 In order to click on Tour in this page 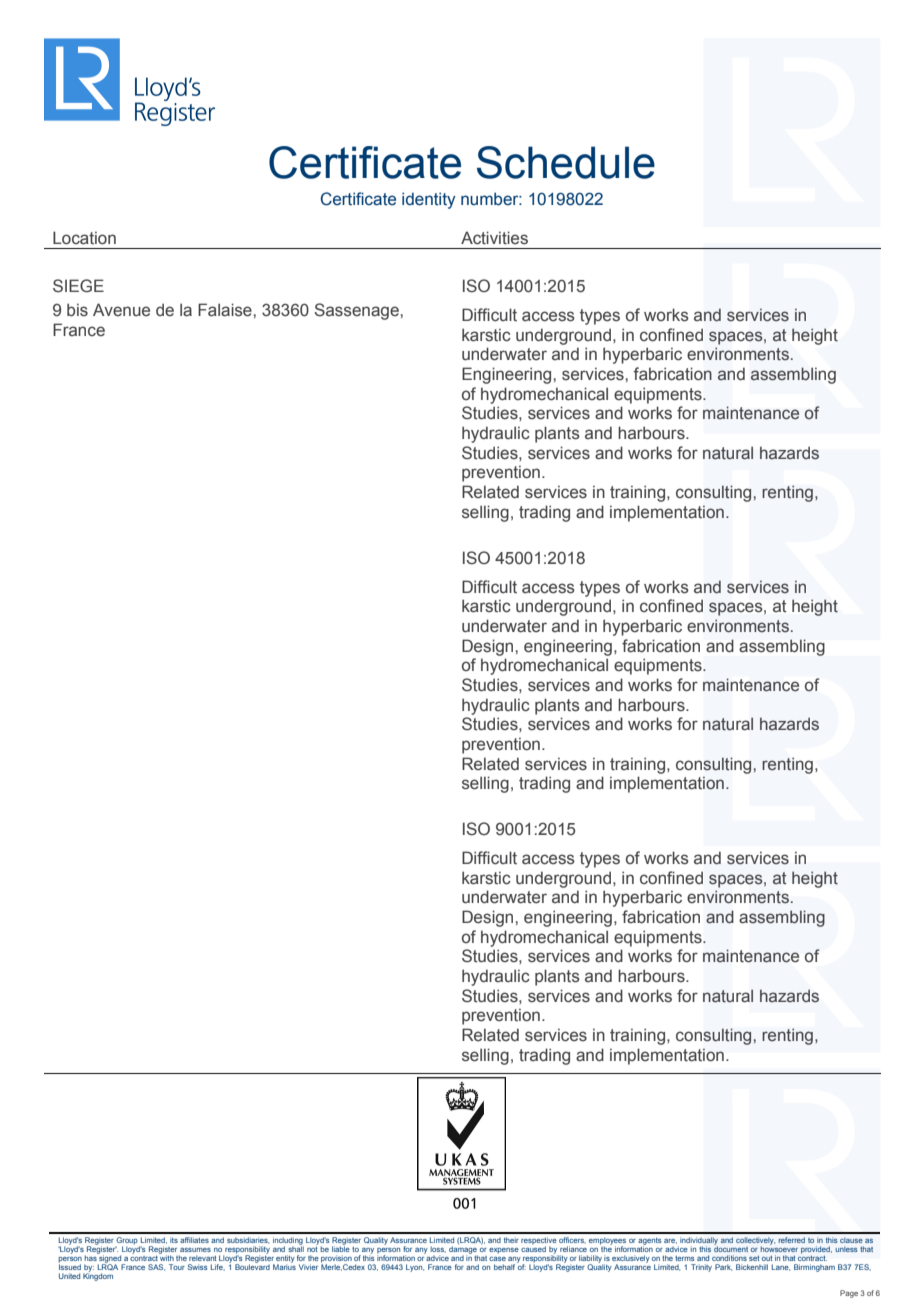, I will do `click(177, 1267)`.
